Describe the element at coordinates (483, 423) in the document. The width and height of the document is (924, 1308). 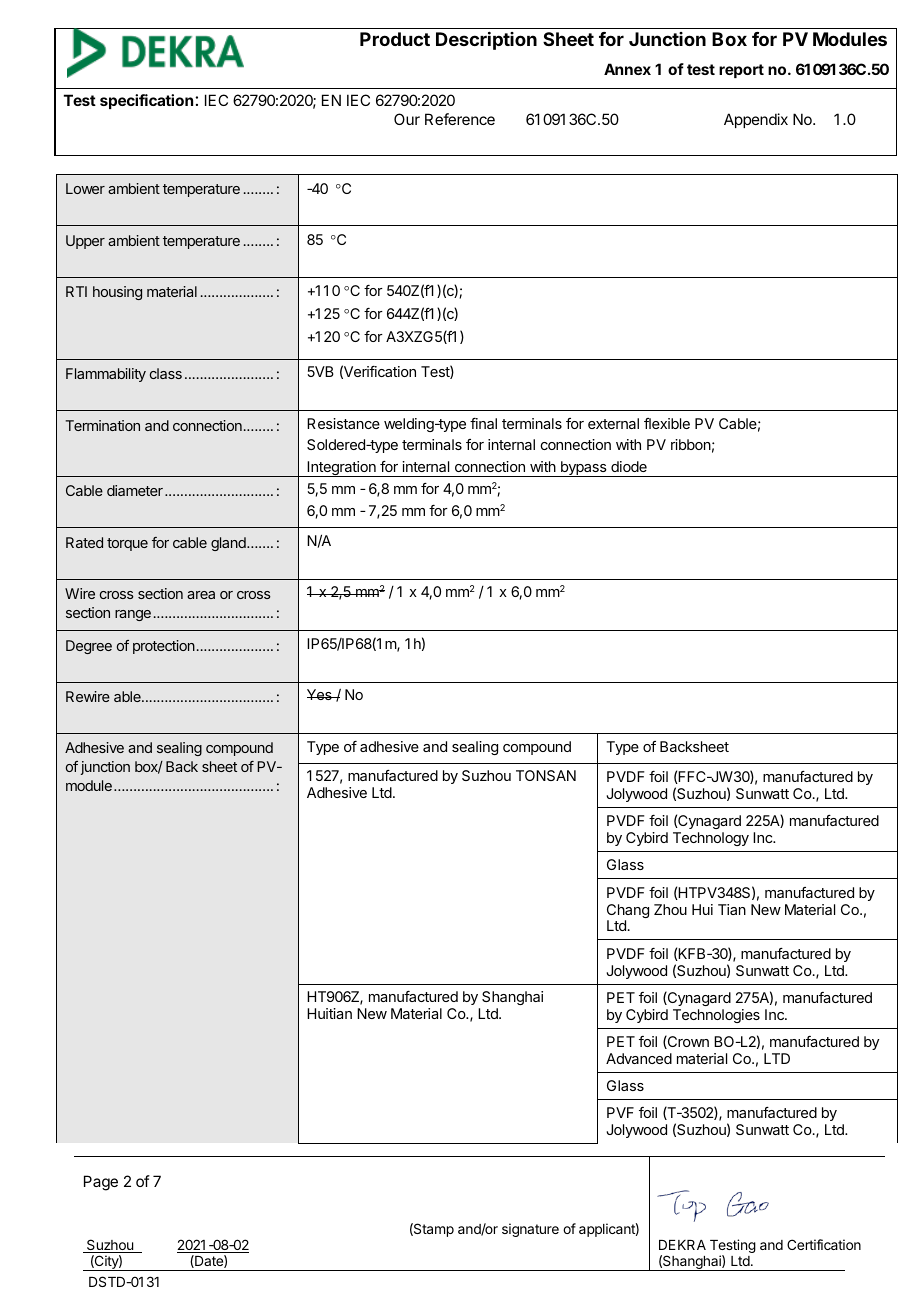
I see `final` at that location.
